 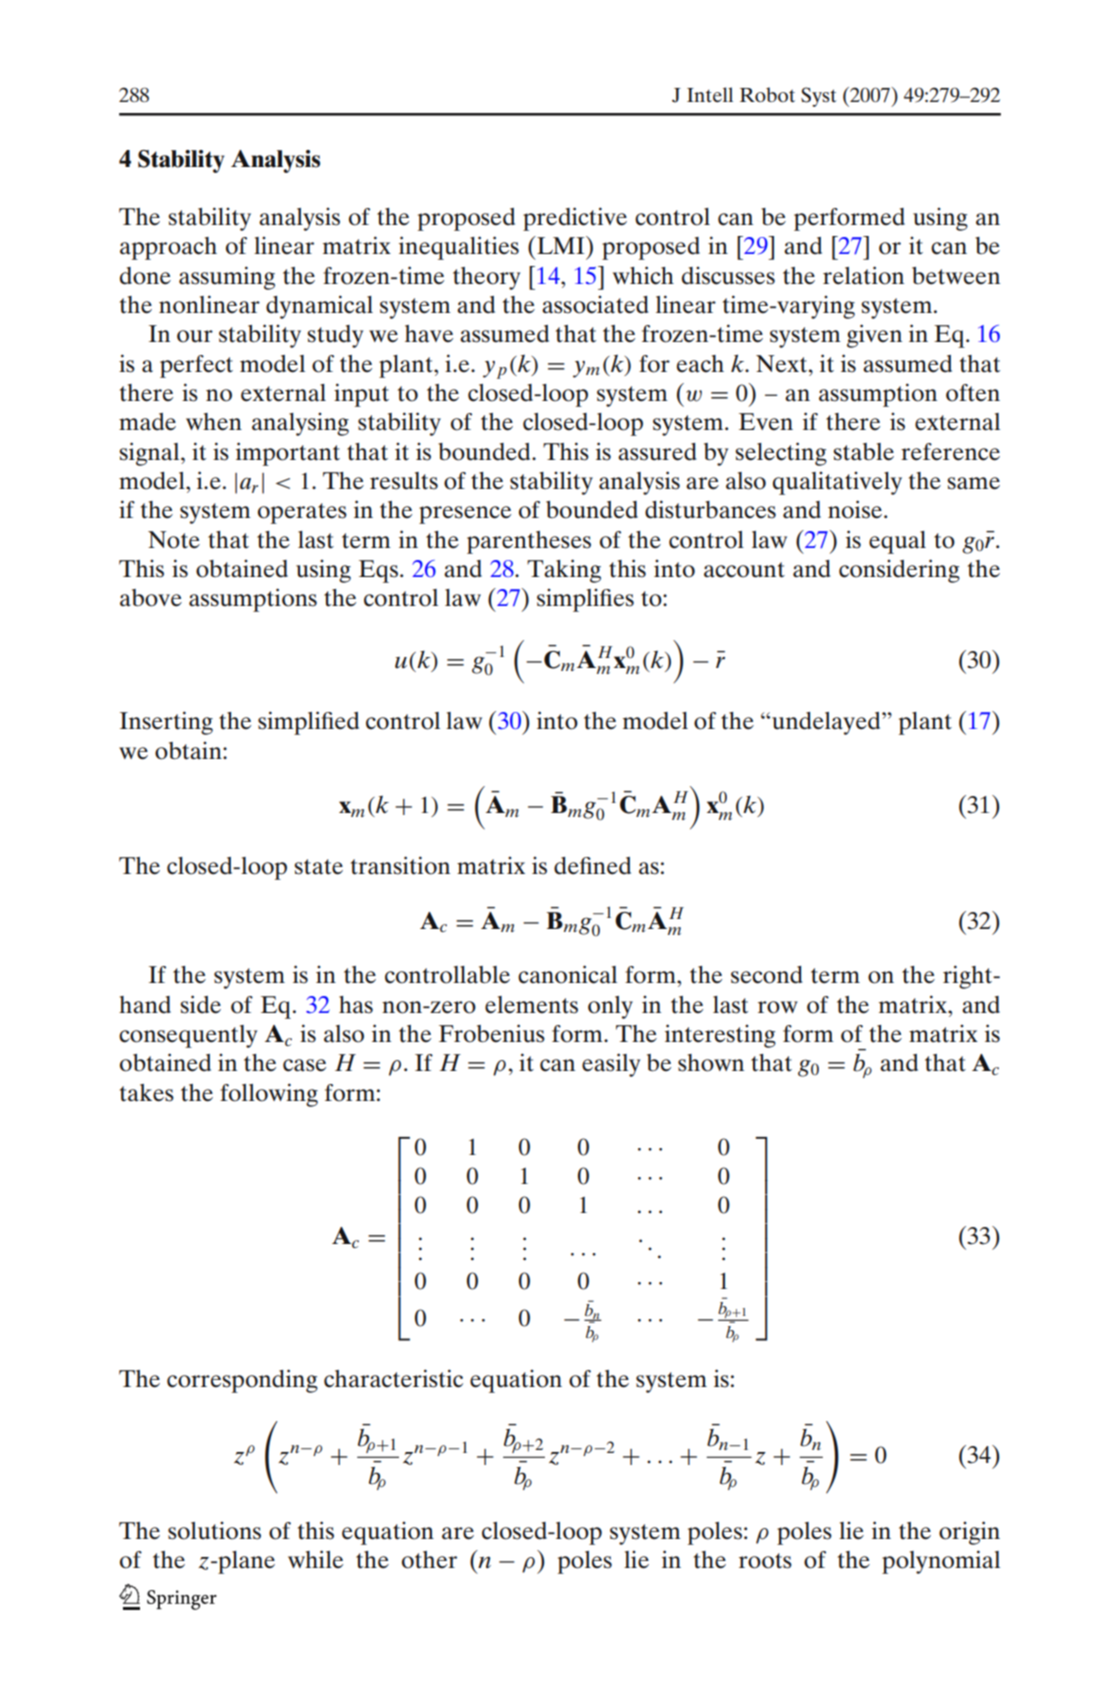 What do you see at coordinates (288, 454) in the image?
I see `important` at bounding box center [288, 454].
